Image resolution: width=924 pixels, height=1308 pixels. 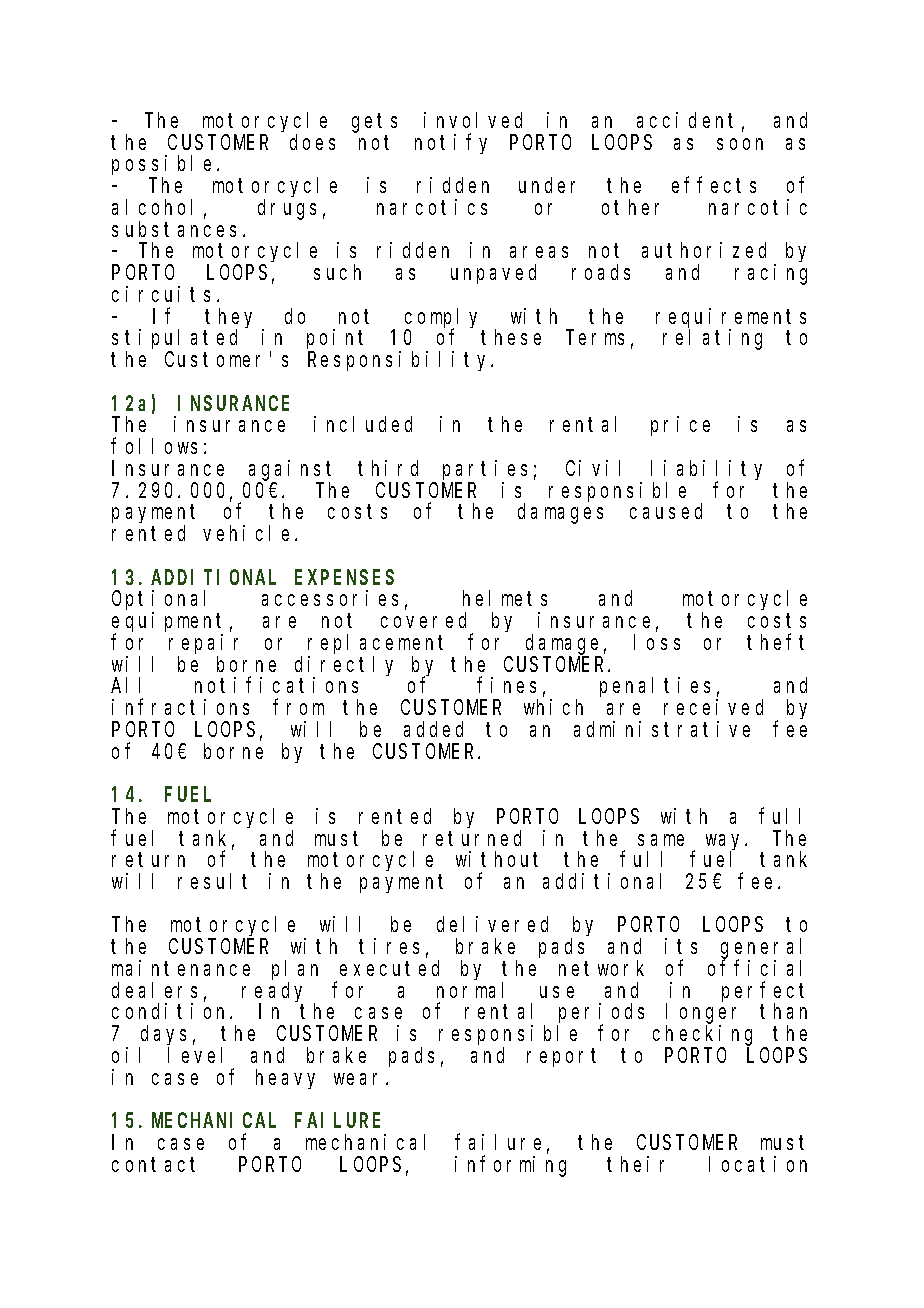 I want to click on effects, so click(x=714, y=185).
